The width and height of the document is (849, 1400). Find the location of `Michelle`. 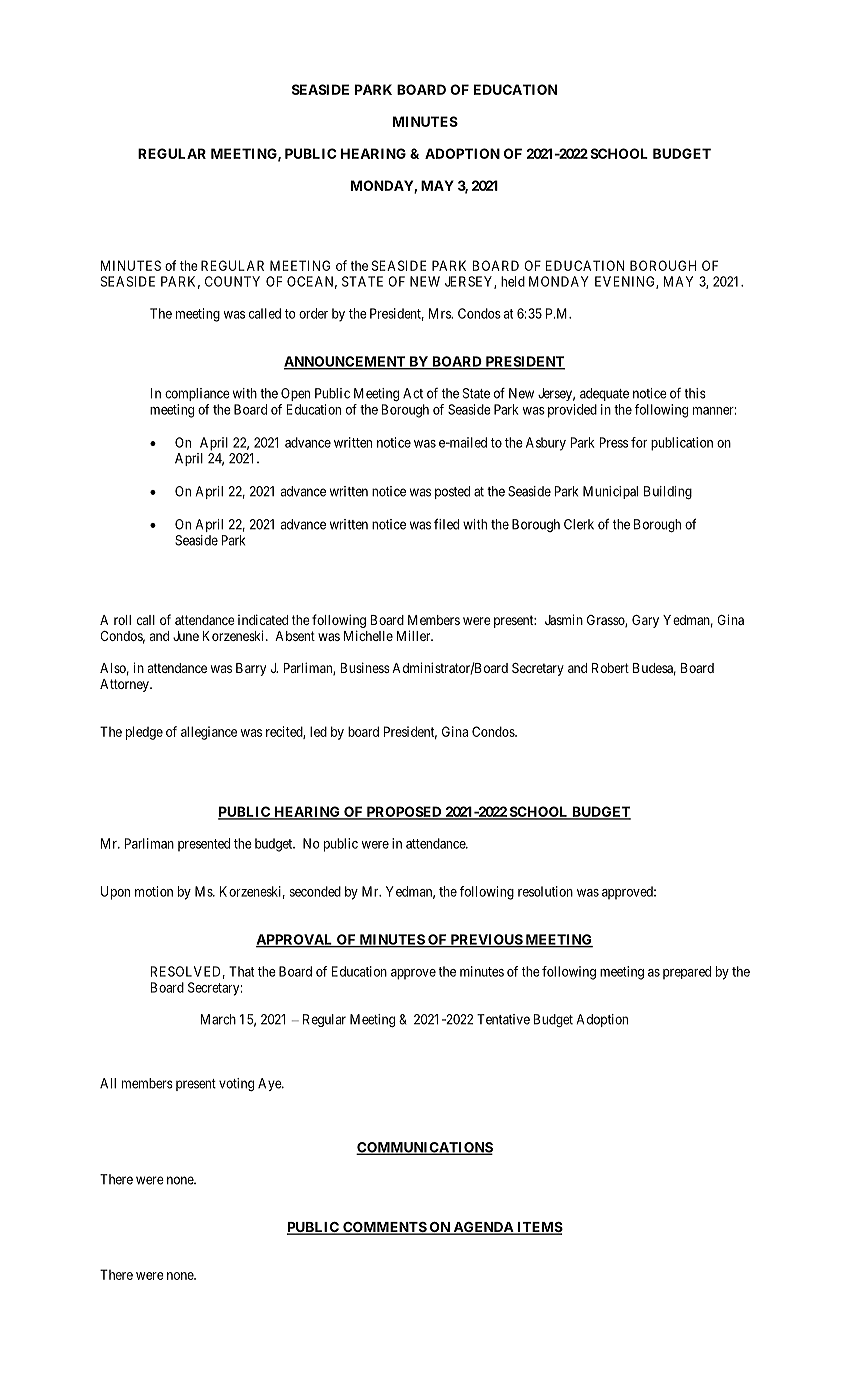

Michelle is located at coordinates (368, 635).
